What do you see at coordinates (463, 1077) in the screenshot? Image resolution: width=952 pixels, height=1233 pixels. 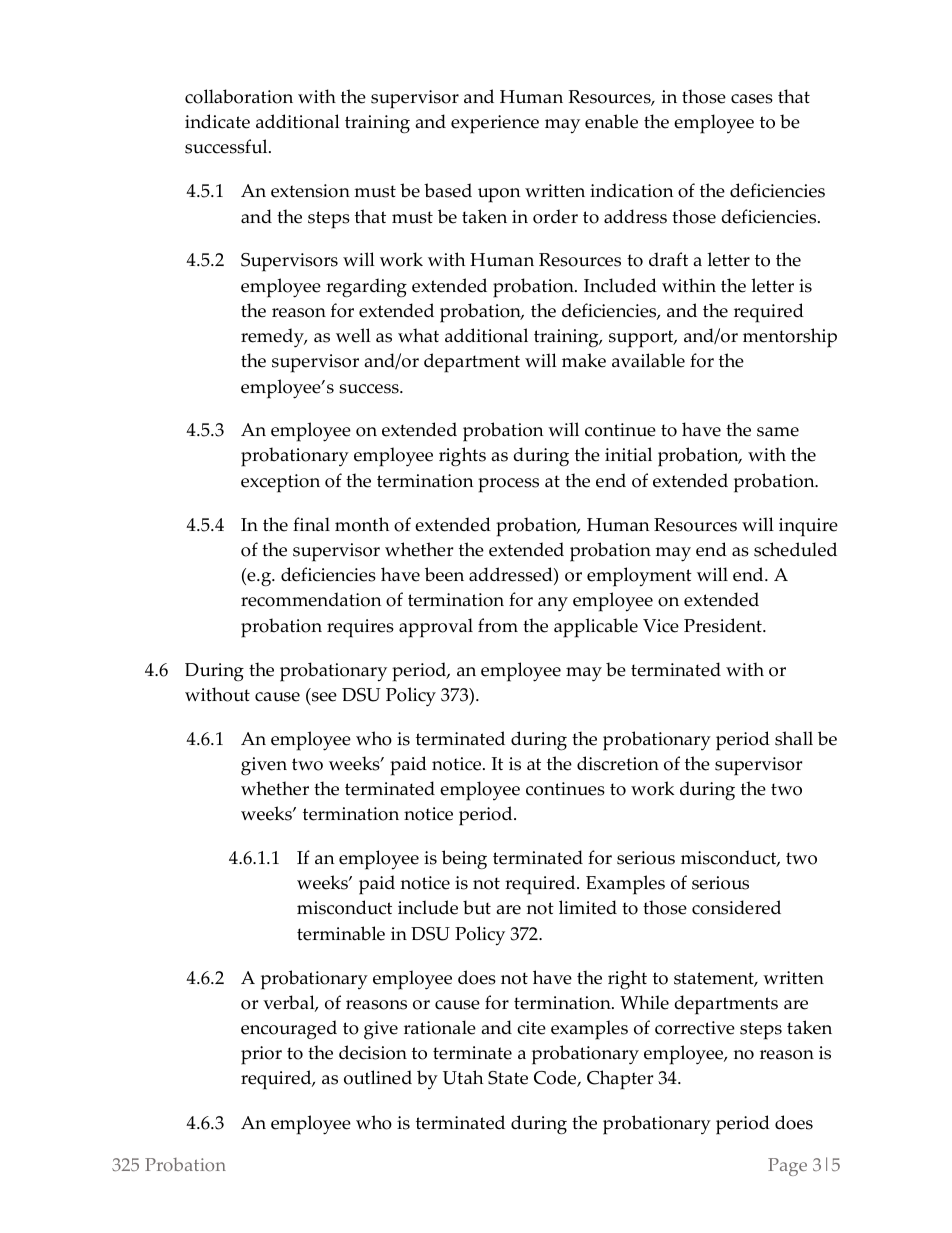 I see `Utah` at bounding box center [463, 1077].
